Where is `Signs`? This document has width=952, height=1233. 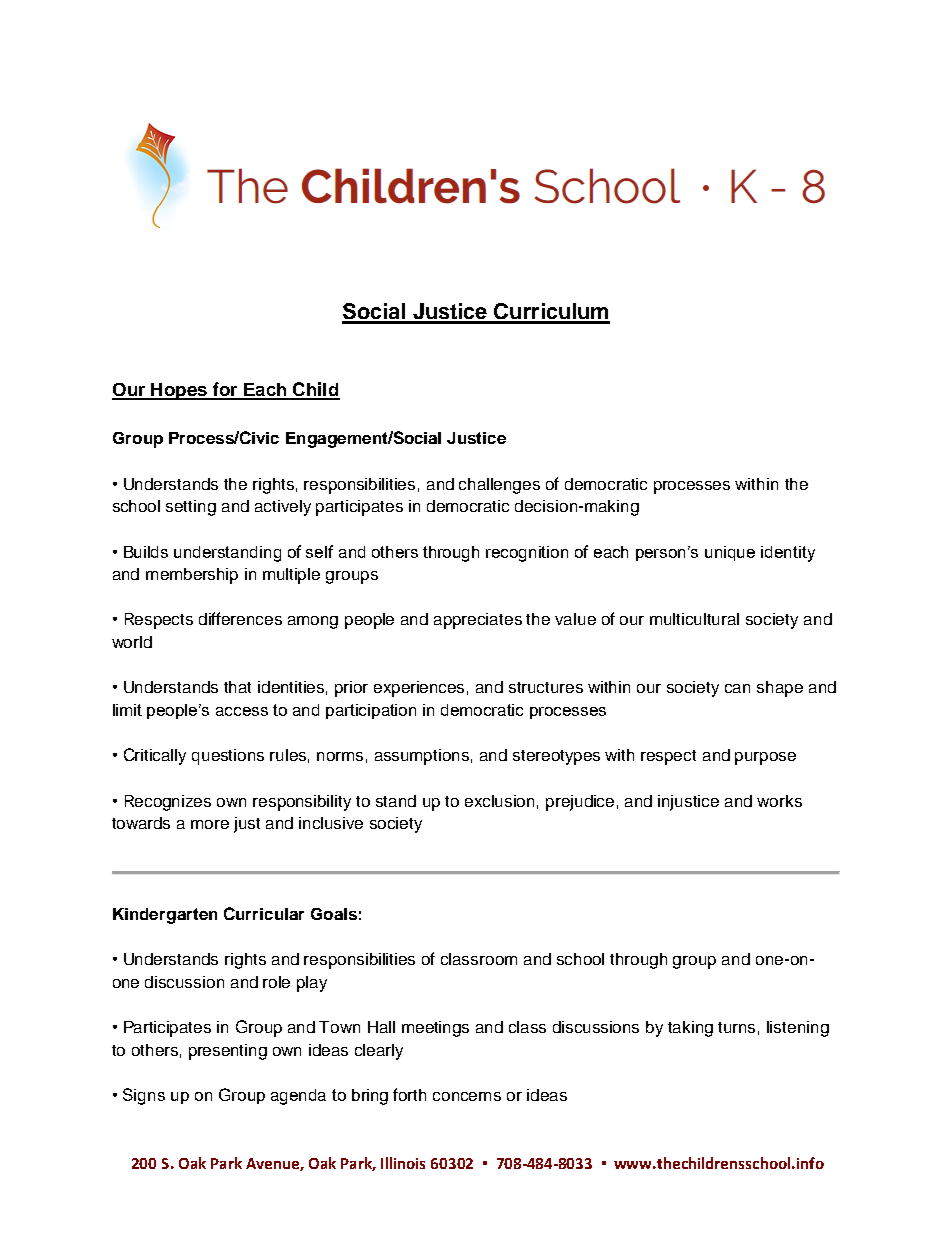
Signs is located at coordinates (144, 1096).
